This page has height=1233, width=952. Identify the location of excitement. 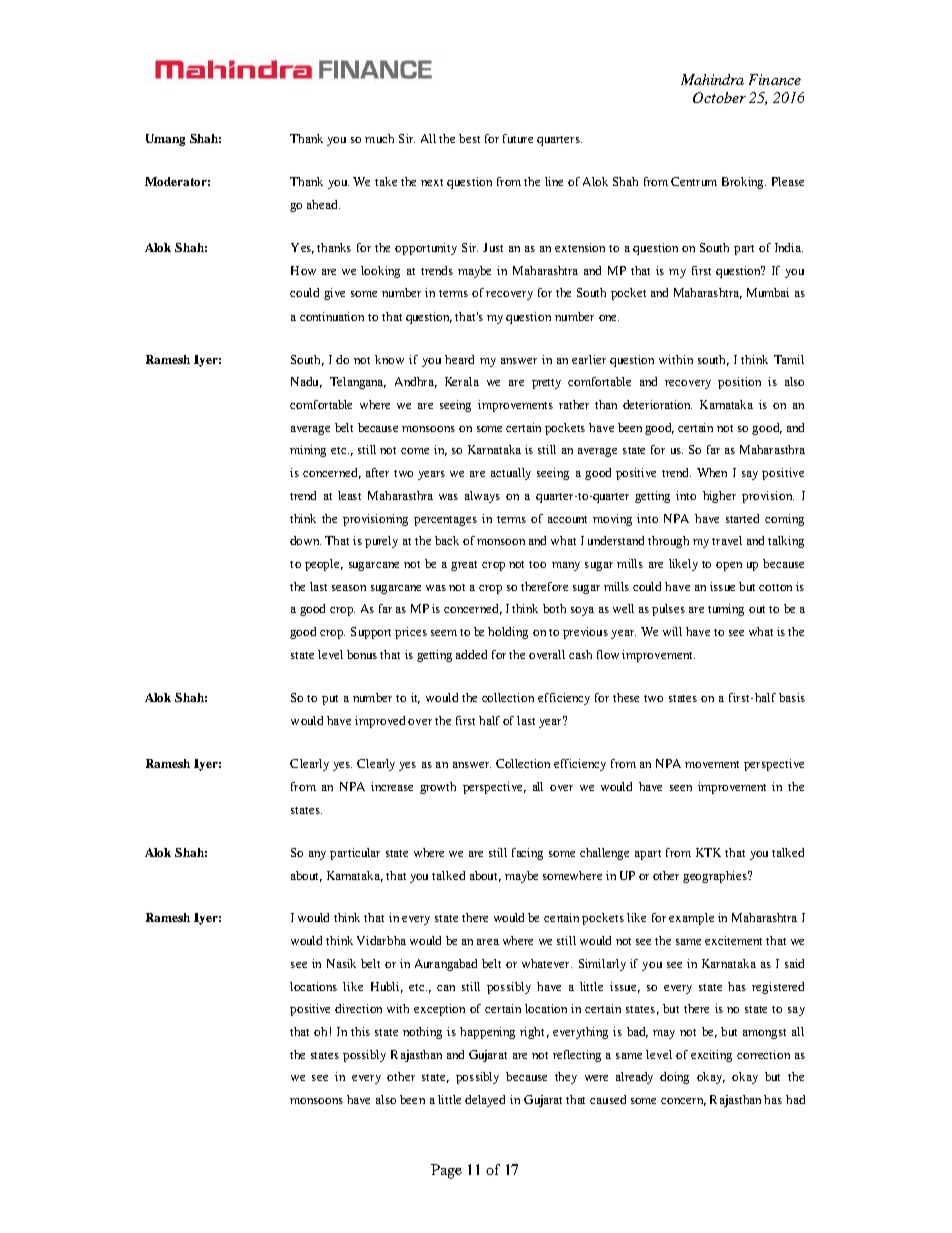
(733, 940).
